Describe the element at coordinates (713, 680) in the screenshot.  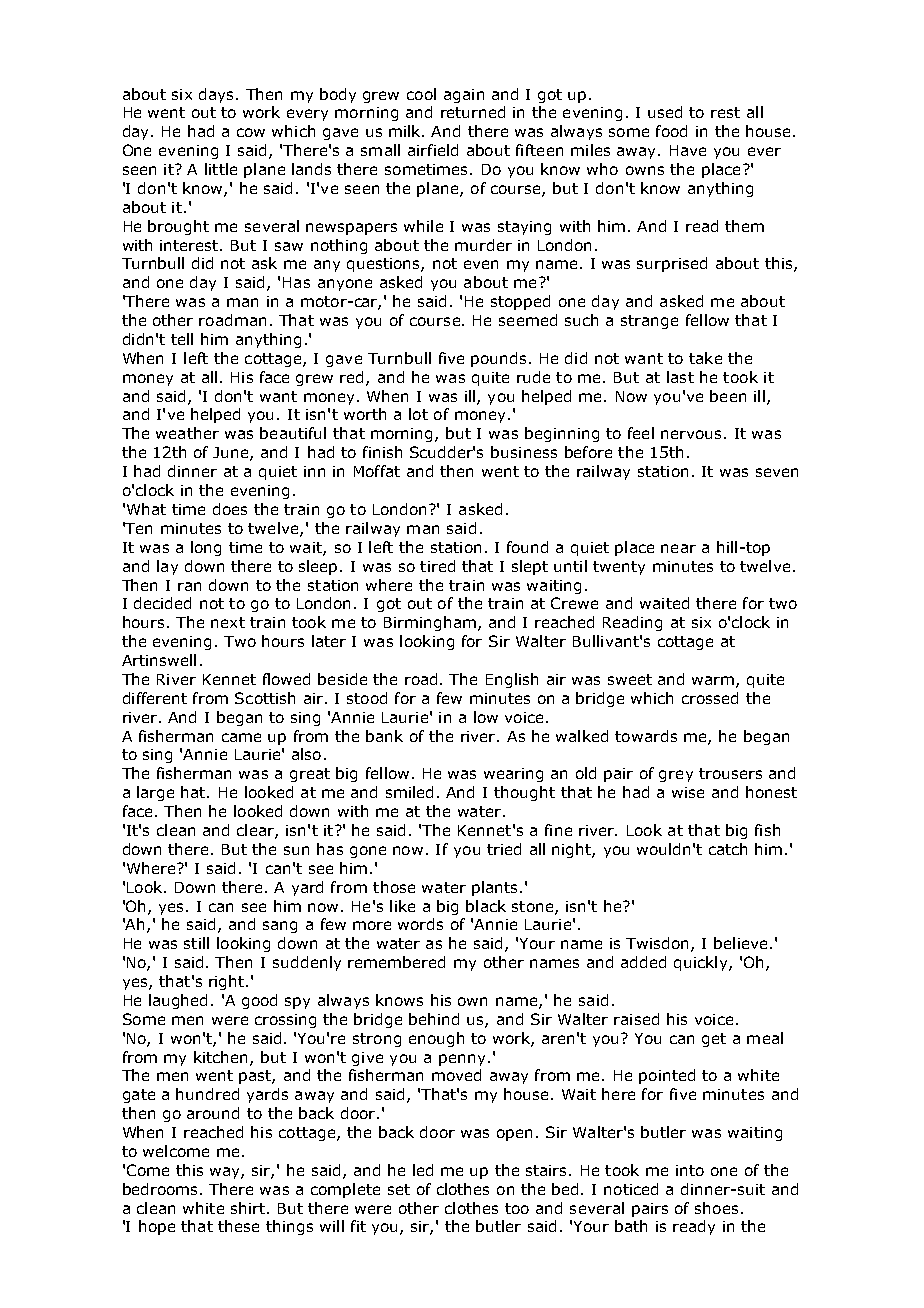
I see `warm` at that location.
